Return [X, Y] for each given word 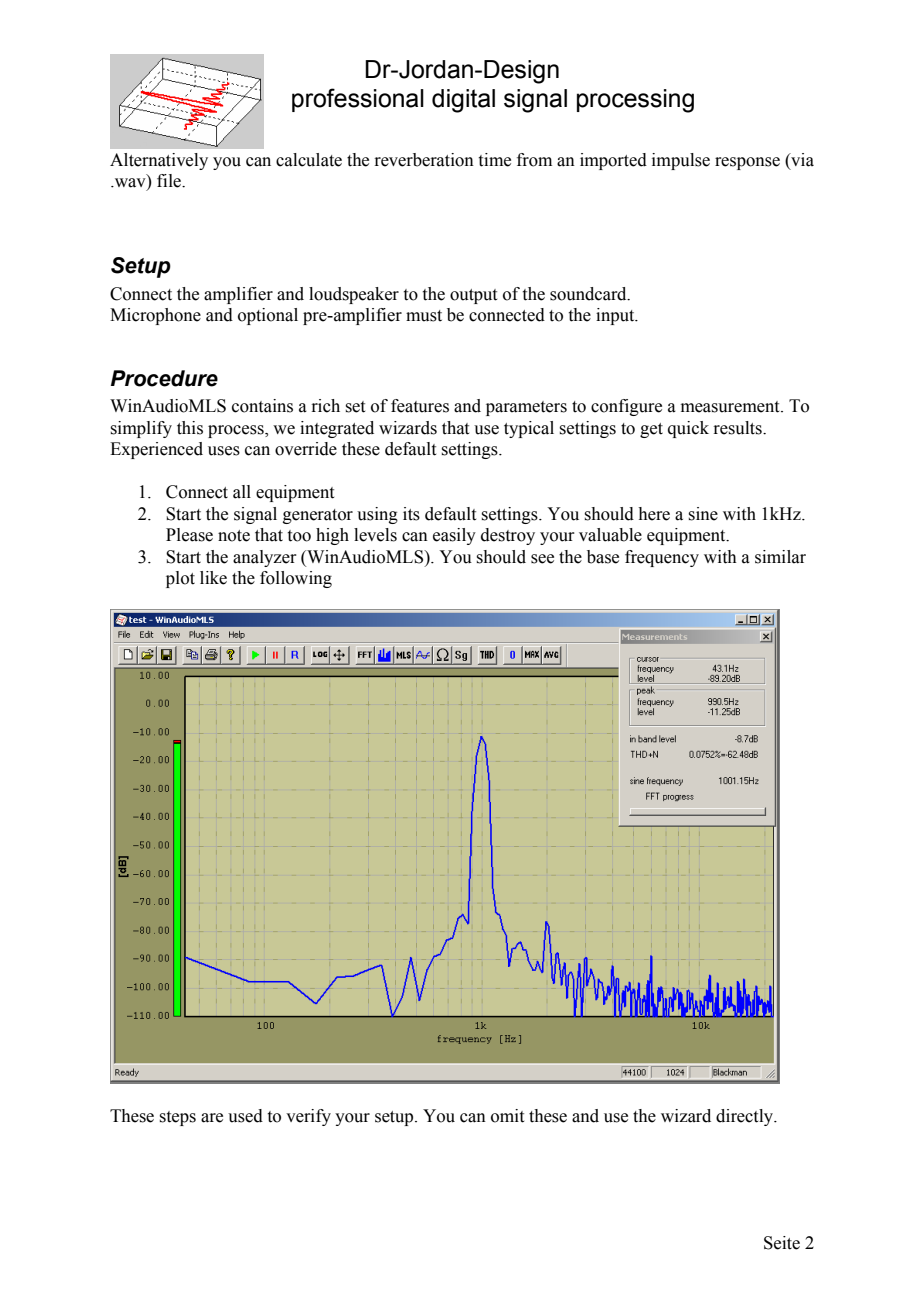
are [212, 1118]
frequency [662, 558]
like [213, 578]
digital [463, 101]
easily [454, 536]
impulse [681, 161]
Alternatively [159, 161]
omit [507, 1116]
